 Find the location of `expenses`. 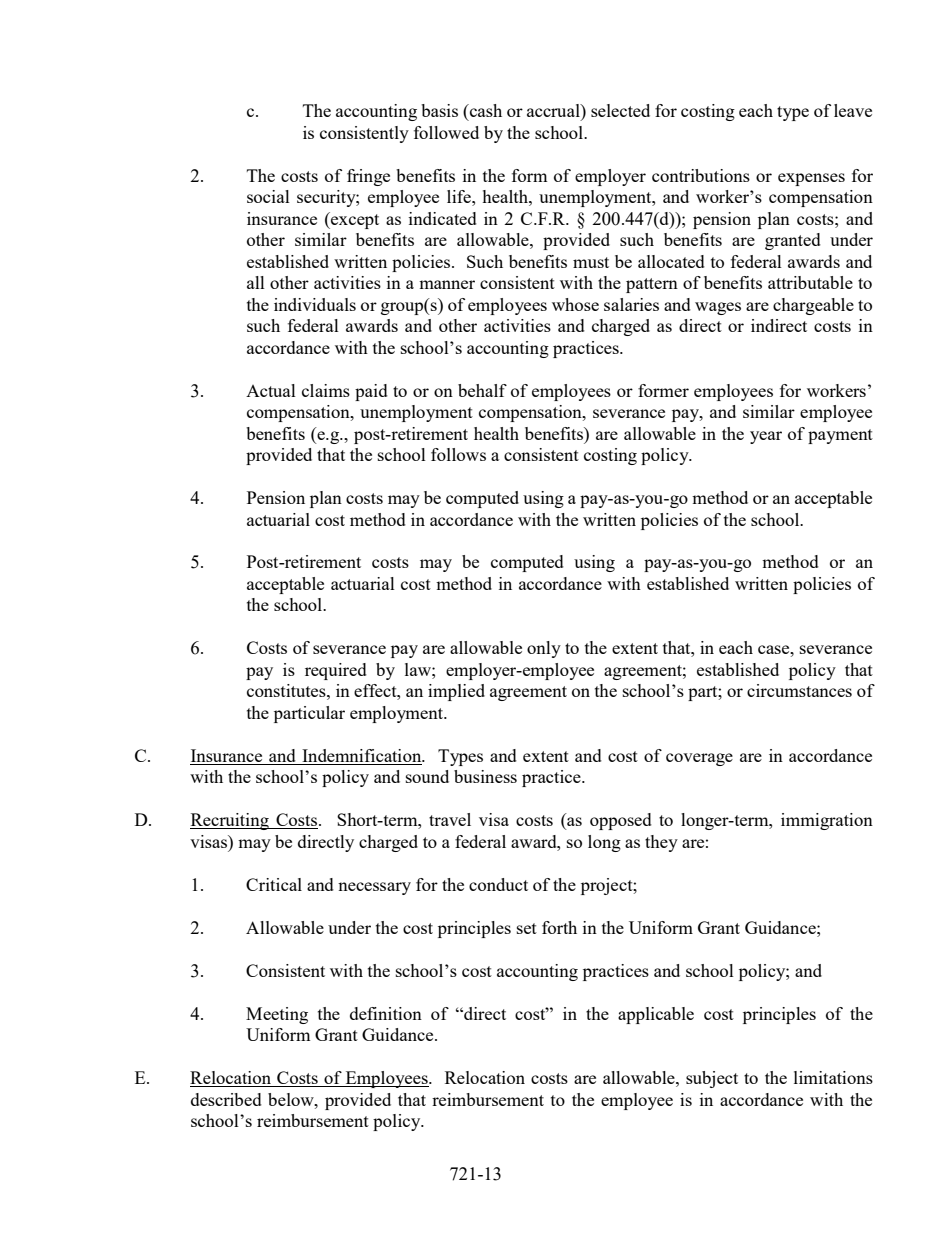

expenses is located at coordinates (811, 179).
